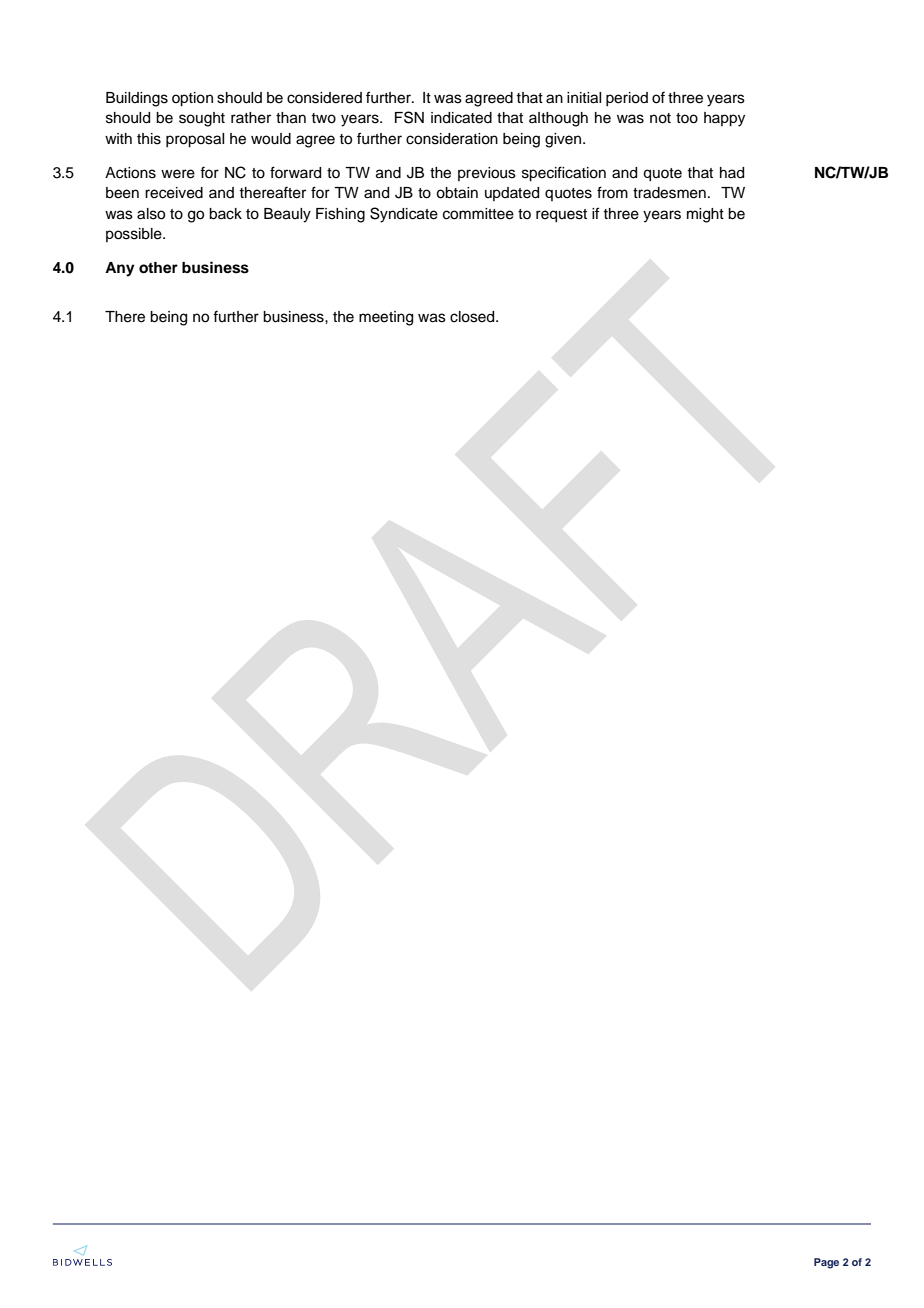  I want to click on proposal, so click(195, 140).
